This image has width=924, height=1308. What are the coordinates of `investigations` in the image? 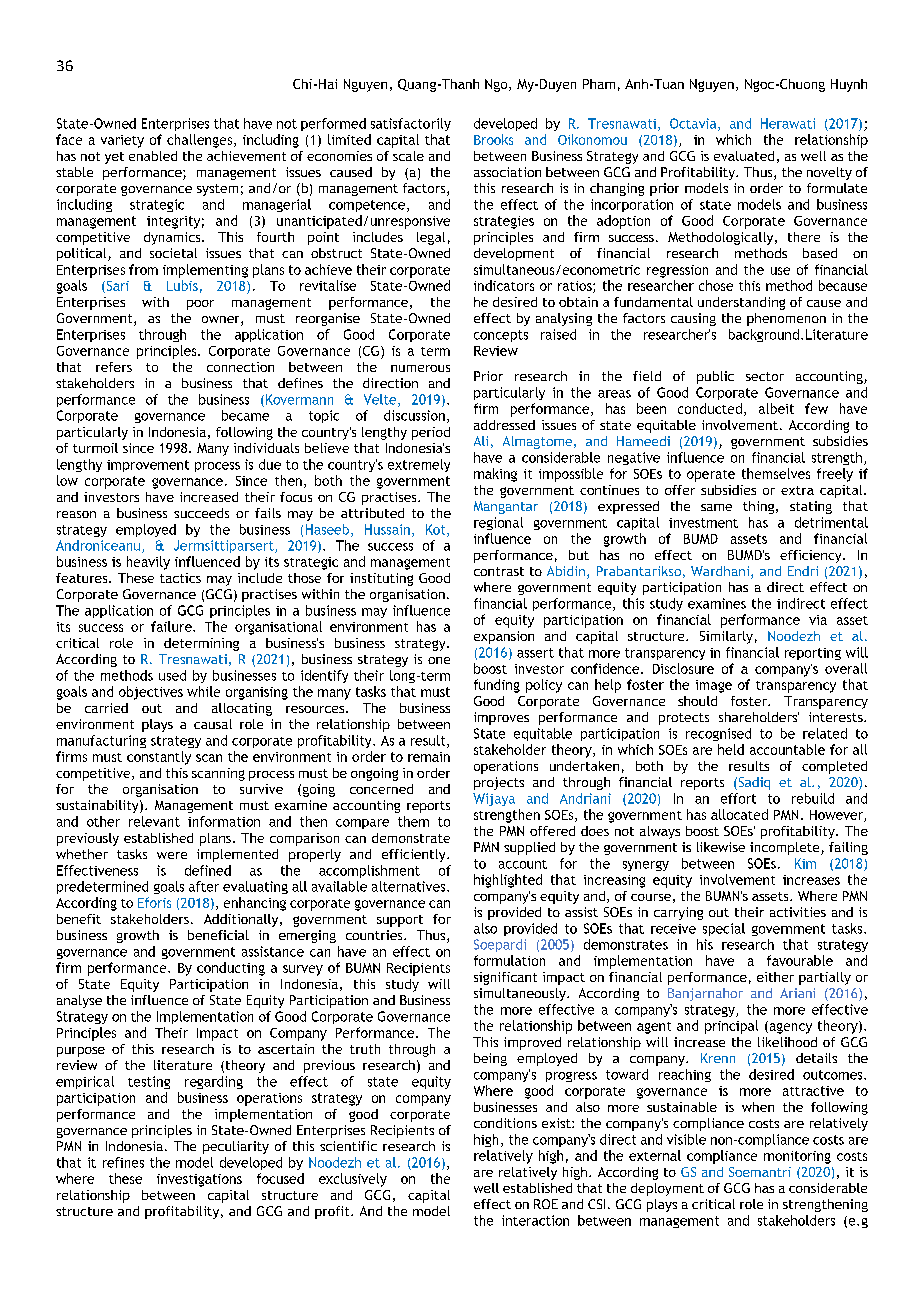 It's located at (199, 1180).
